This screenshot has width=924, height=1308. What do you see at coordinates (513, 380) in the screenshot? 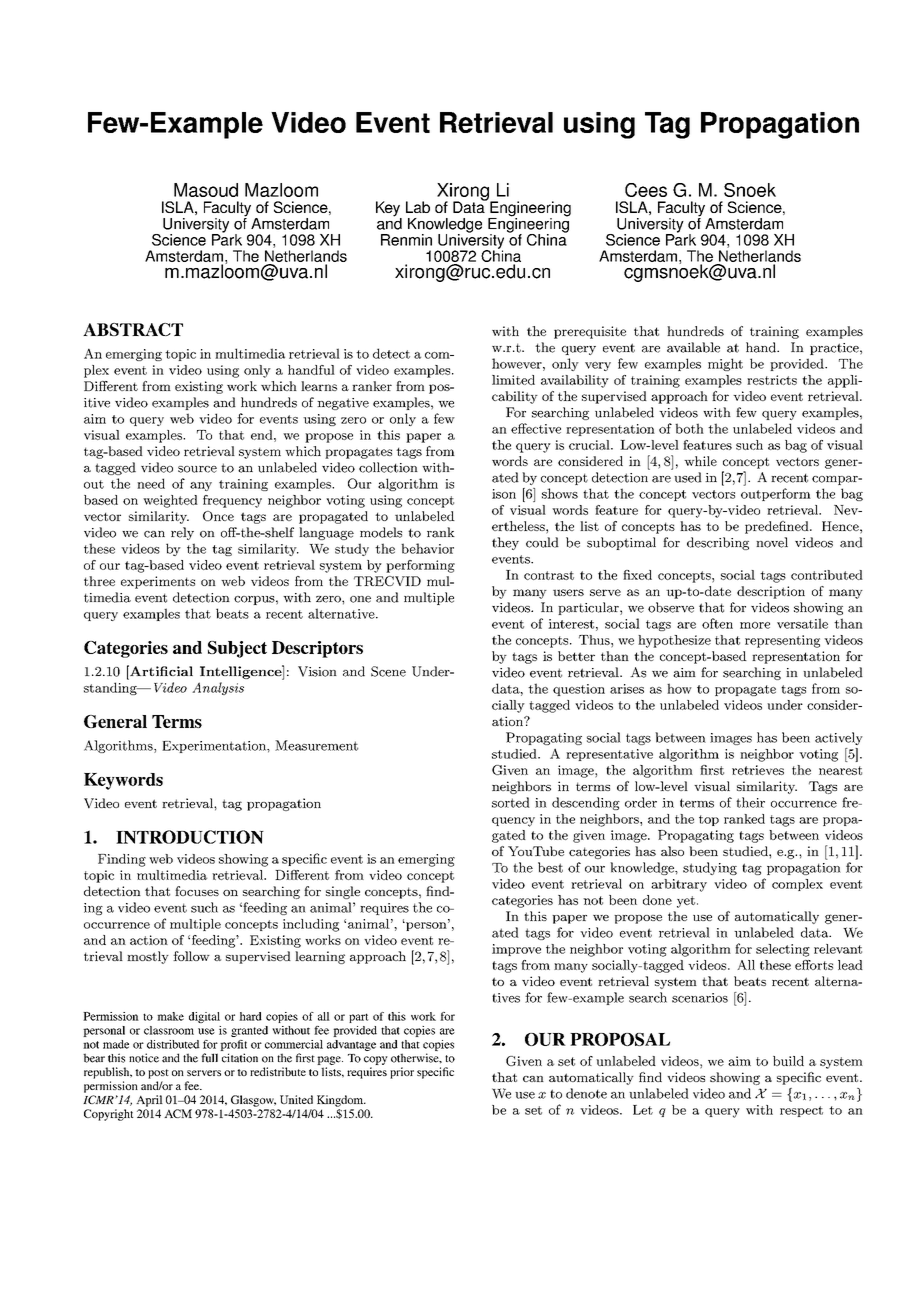
I see `limited` at bounding box center [513, 380].
